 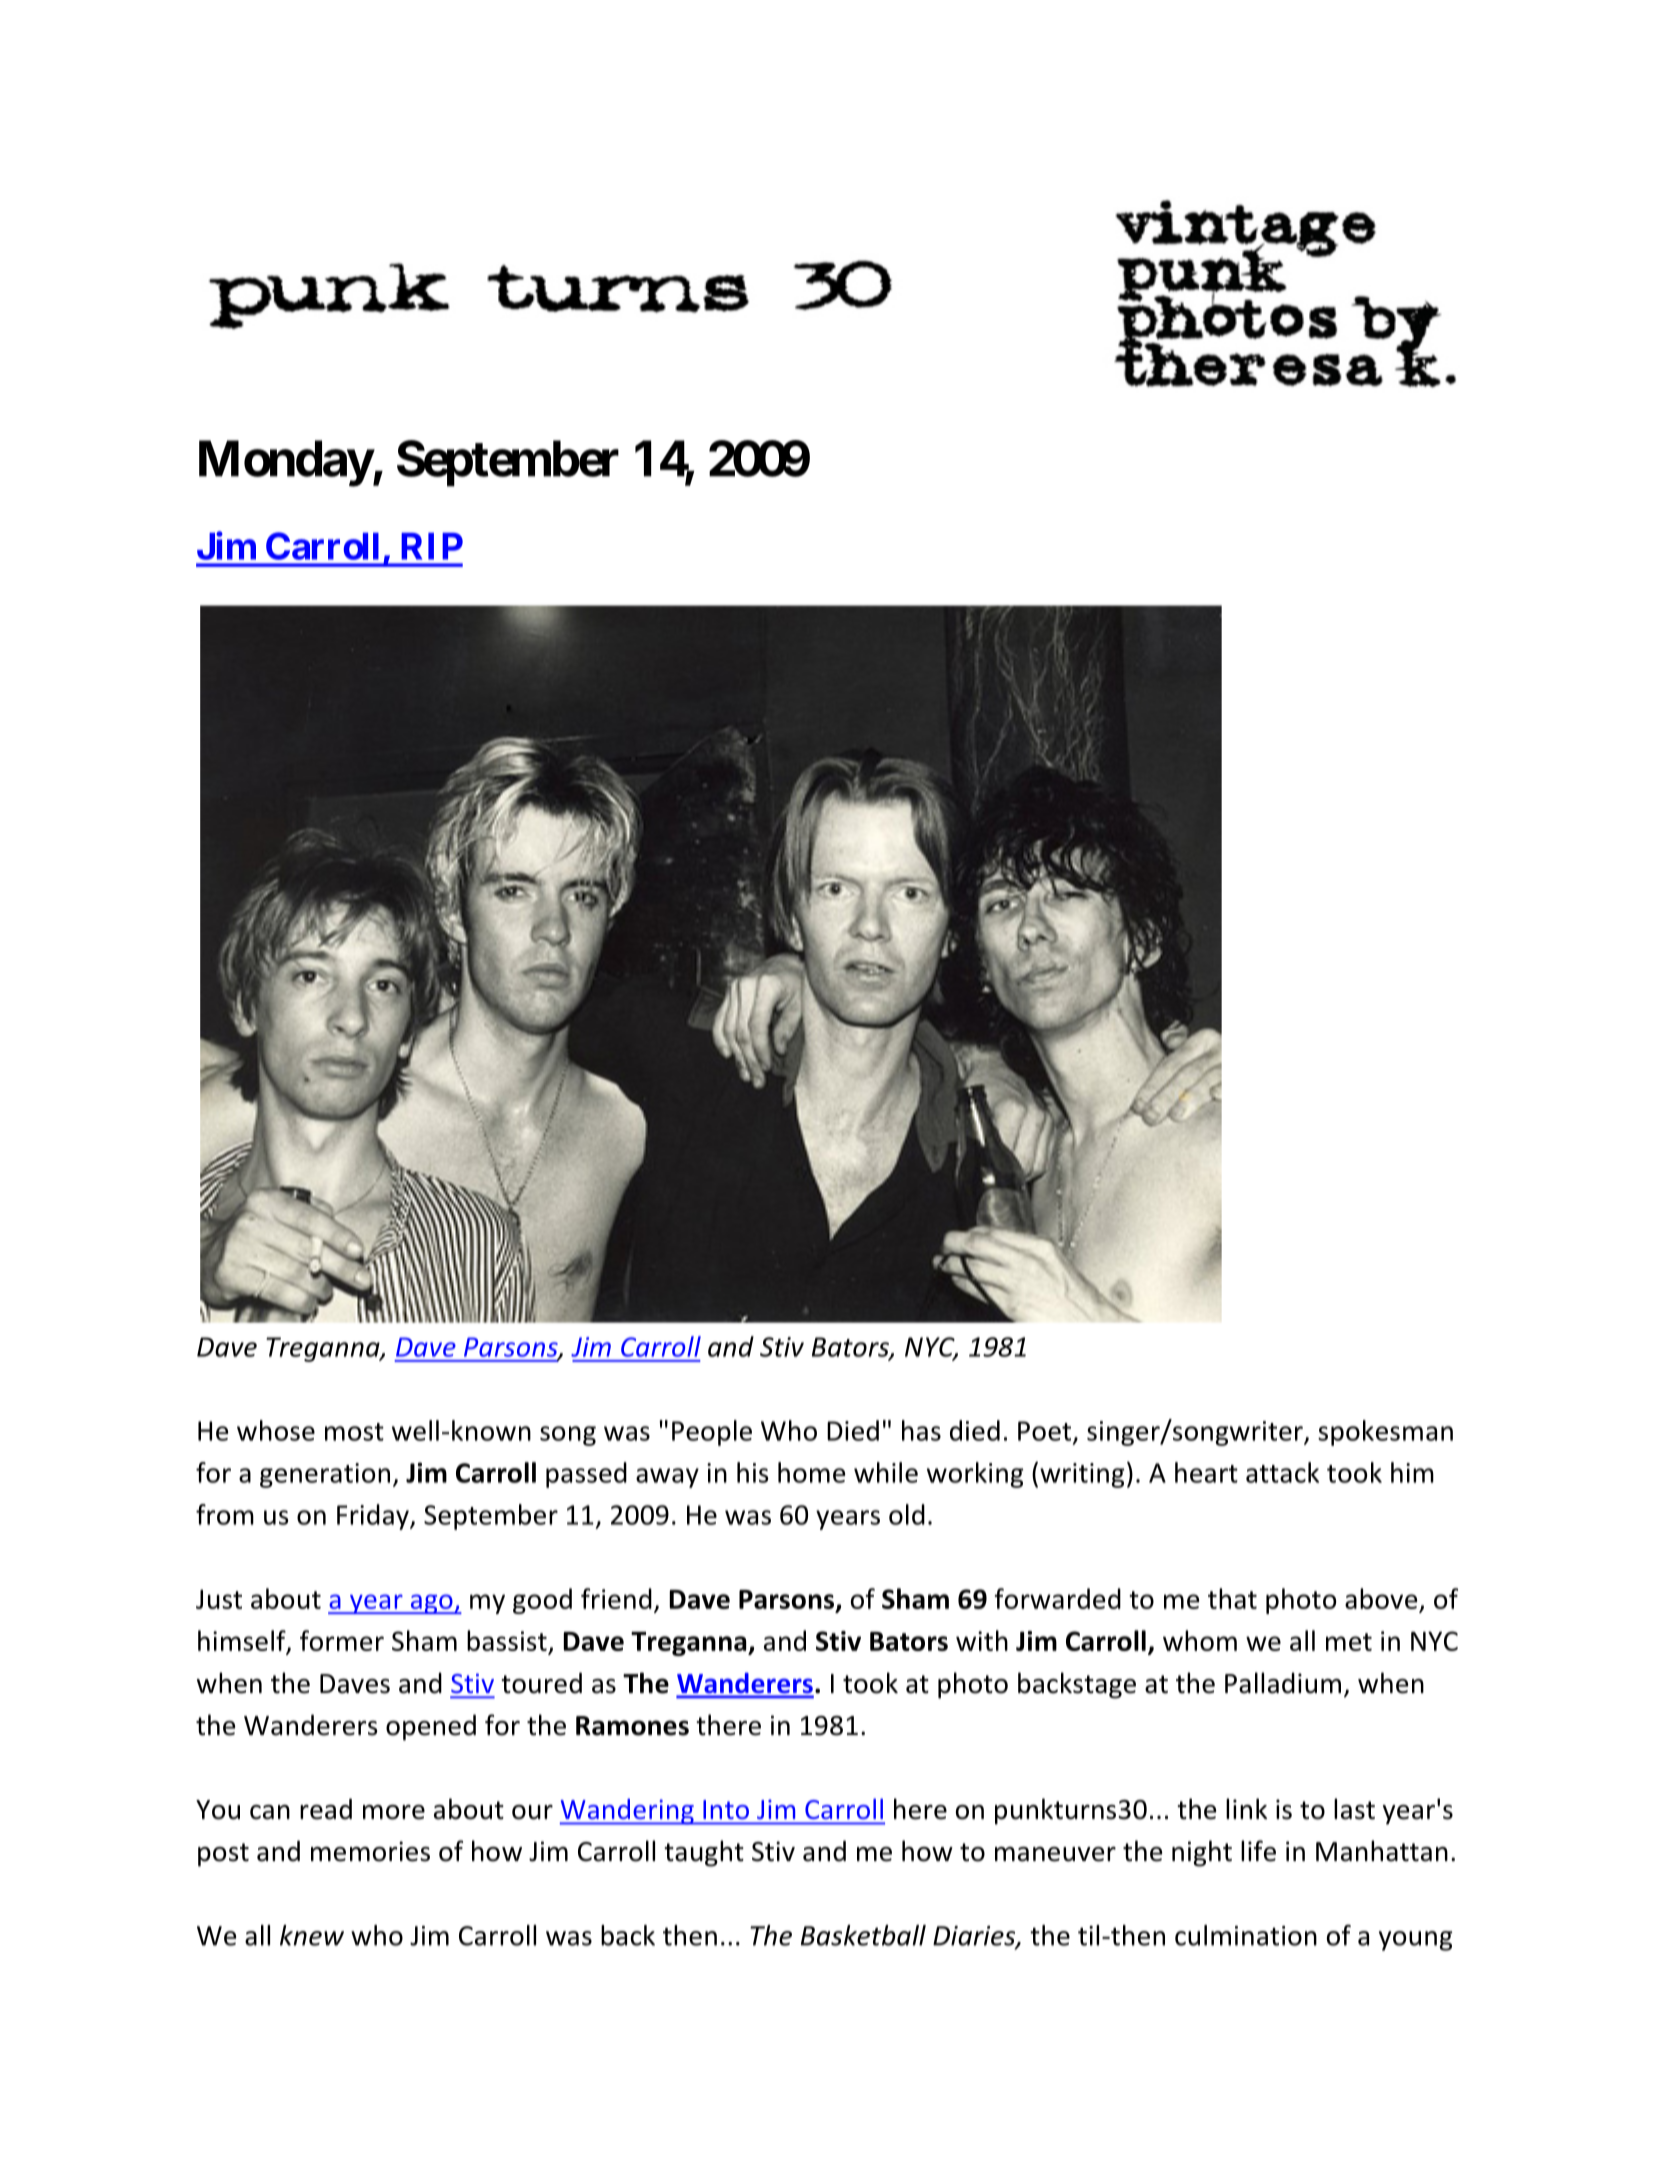 I want to click on RIP, so click(x=432, y=546).
